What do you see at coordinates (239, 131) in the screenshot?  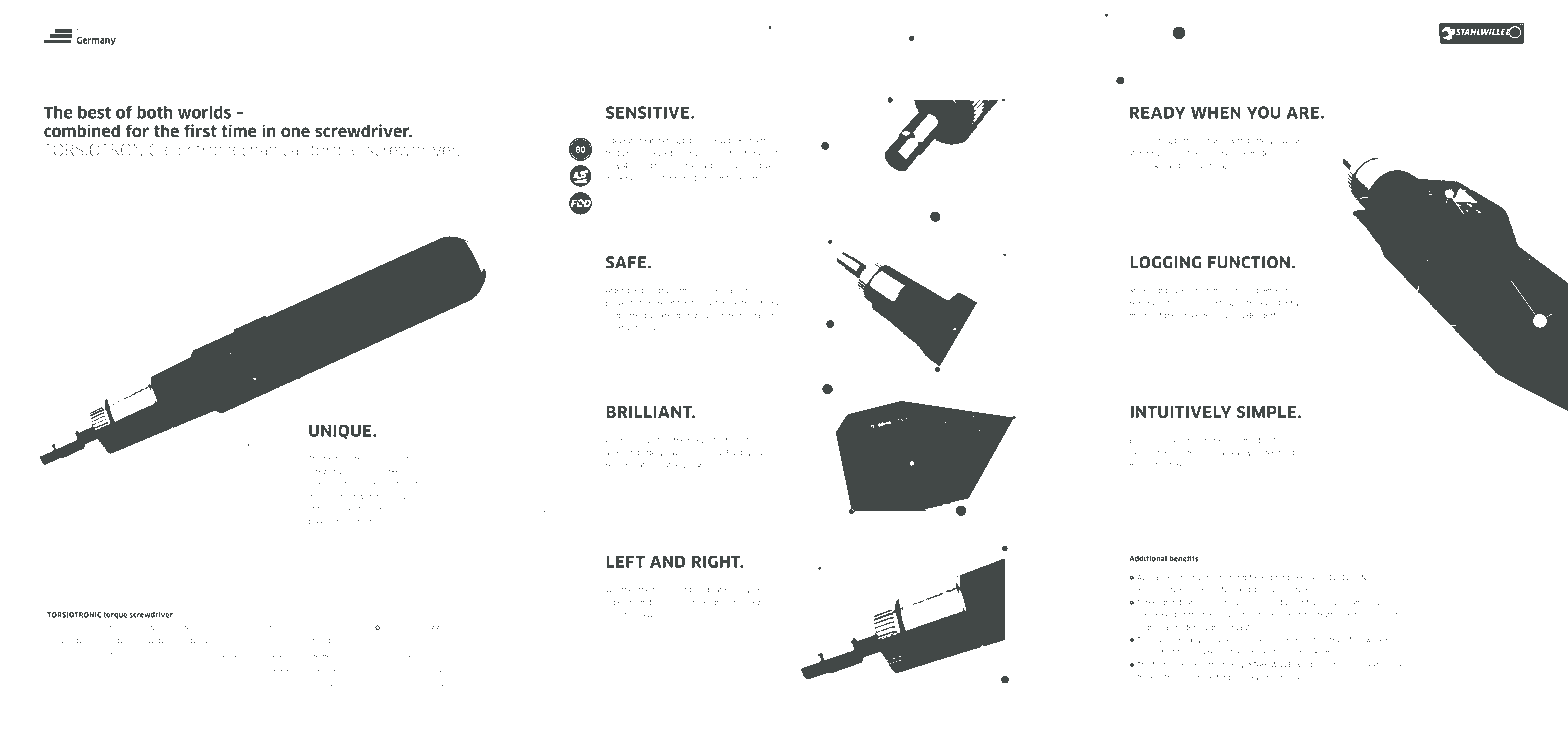 I see `time` at bounding box center [239, 131].
